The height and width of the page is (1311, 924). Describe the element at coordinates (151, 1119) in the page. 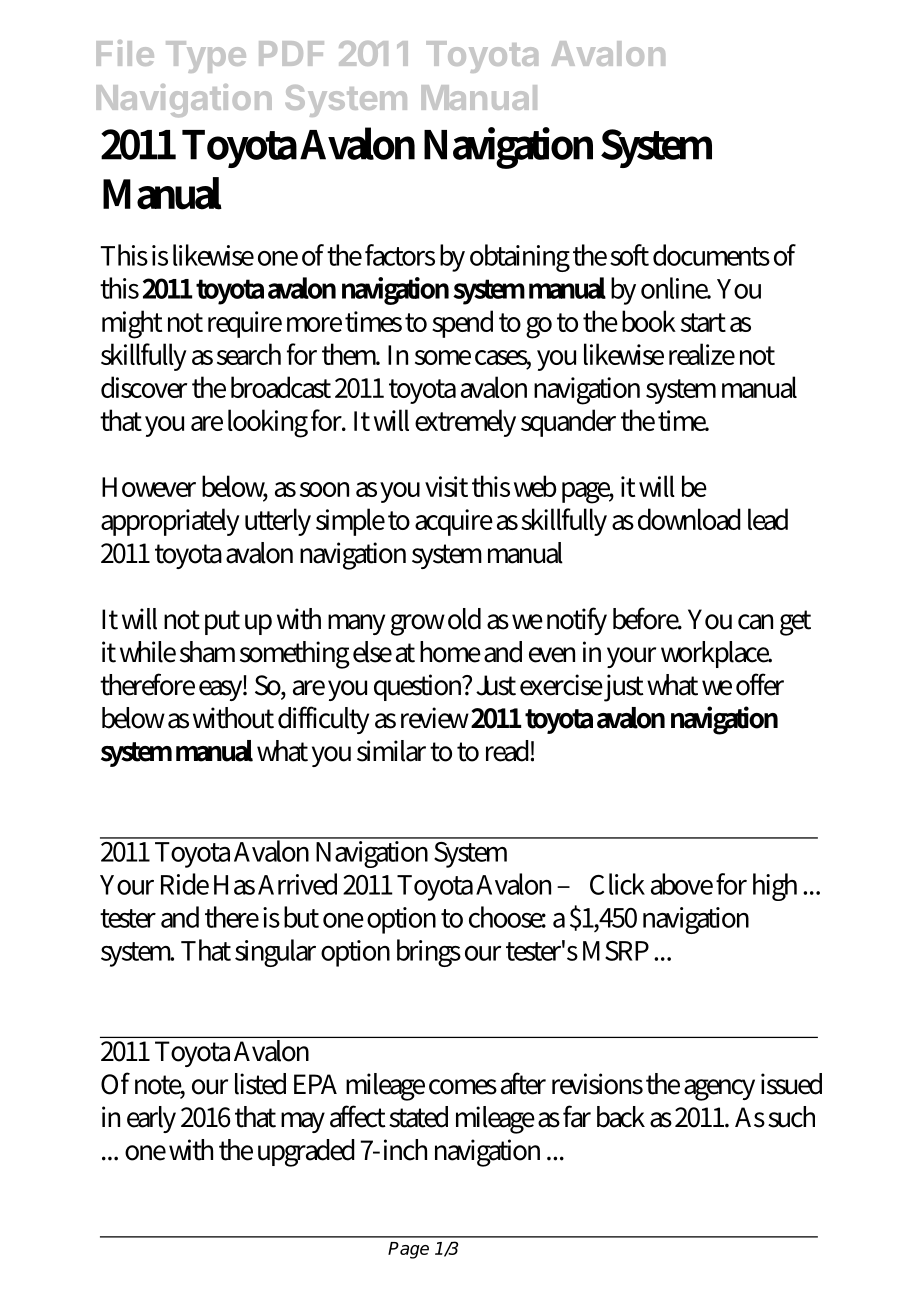

I see `early` at that location.
